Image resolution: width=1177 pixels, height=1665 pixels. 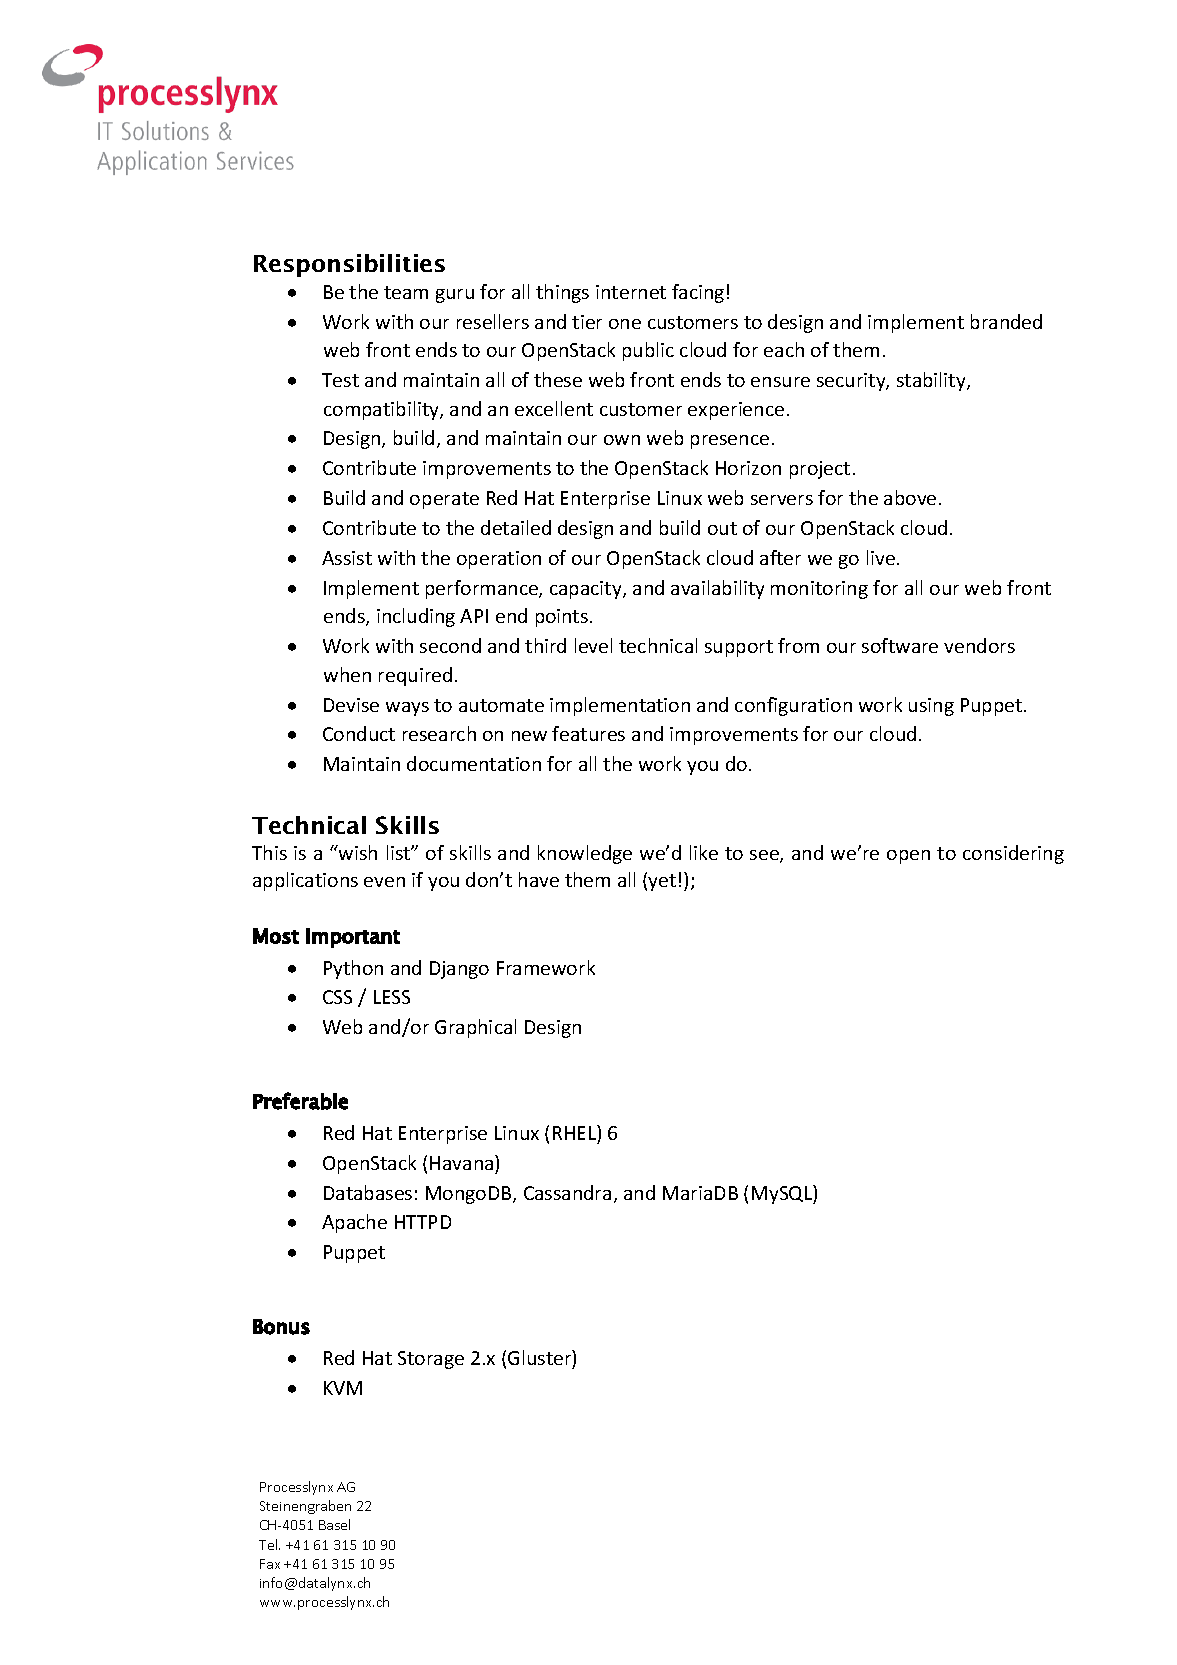 What do you see at coordinates (1006, 321) in the screenshot?
I see `branded` at bounding box center [1006, 321].
